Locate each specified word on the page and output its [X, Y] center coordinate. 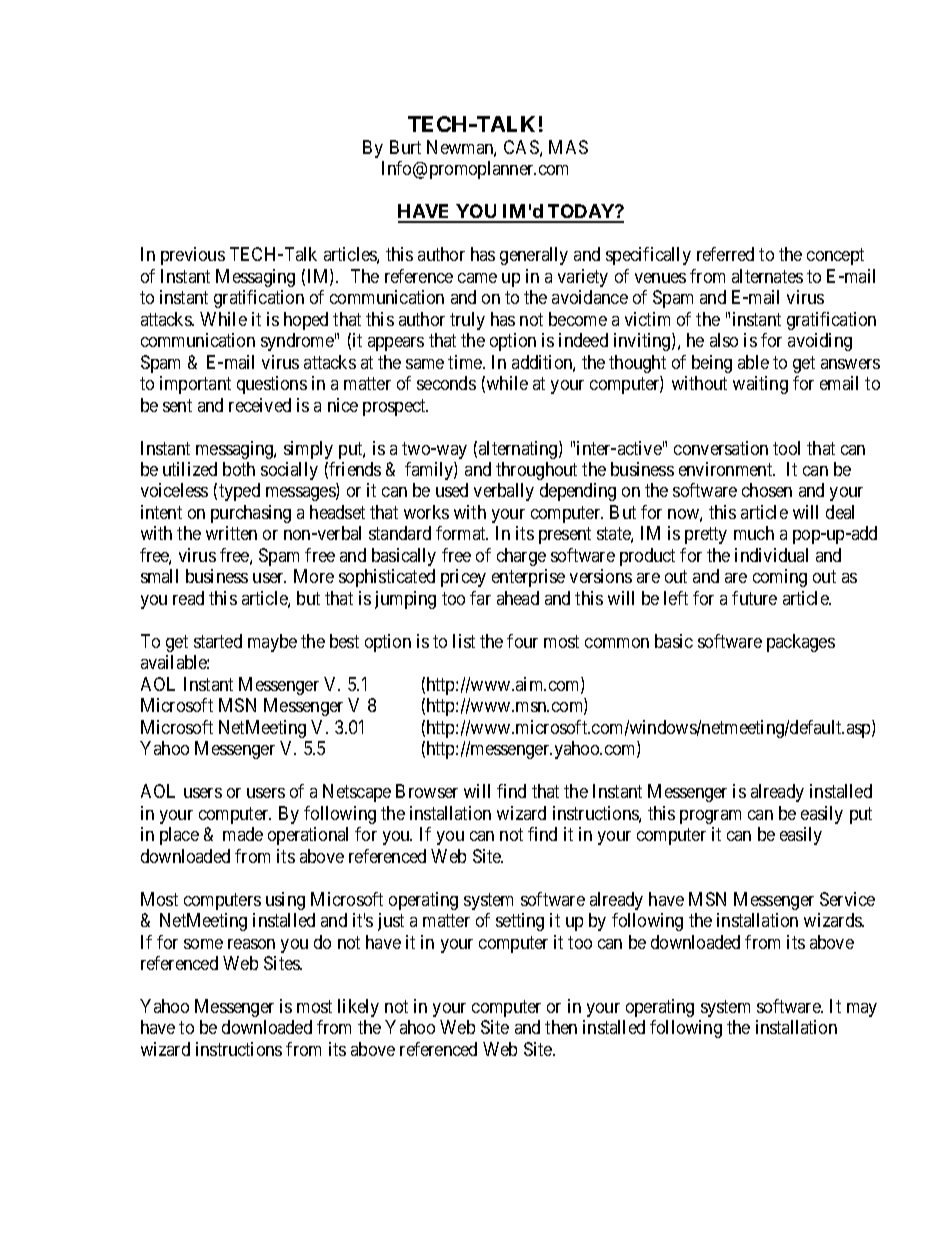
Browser [427, 791]
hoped [306, 321]
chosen [767, 490]
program [710, 817]
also [724, 340]
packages [801, 643]
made [243, 834]
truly [467, 321]
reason [251, 944]
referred [725, 254]
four [522, 641]
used [452, 490]
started [218, 641]
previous [193, 256]
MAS [568, 147]
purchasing [251, 514]
